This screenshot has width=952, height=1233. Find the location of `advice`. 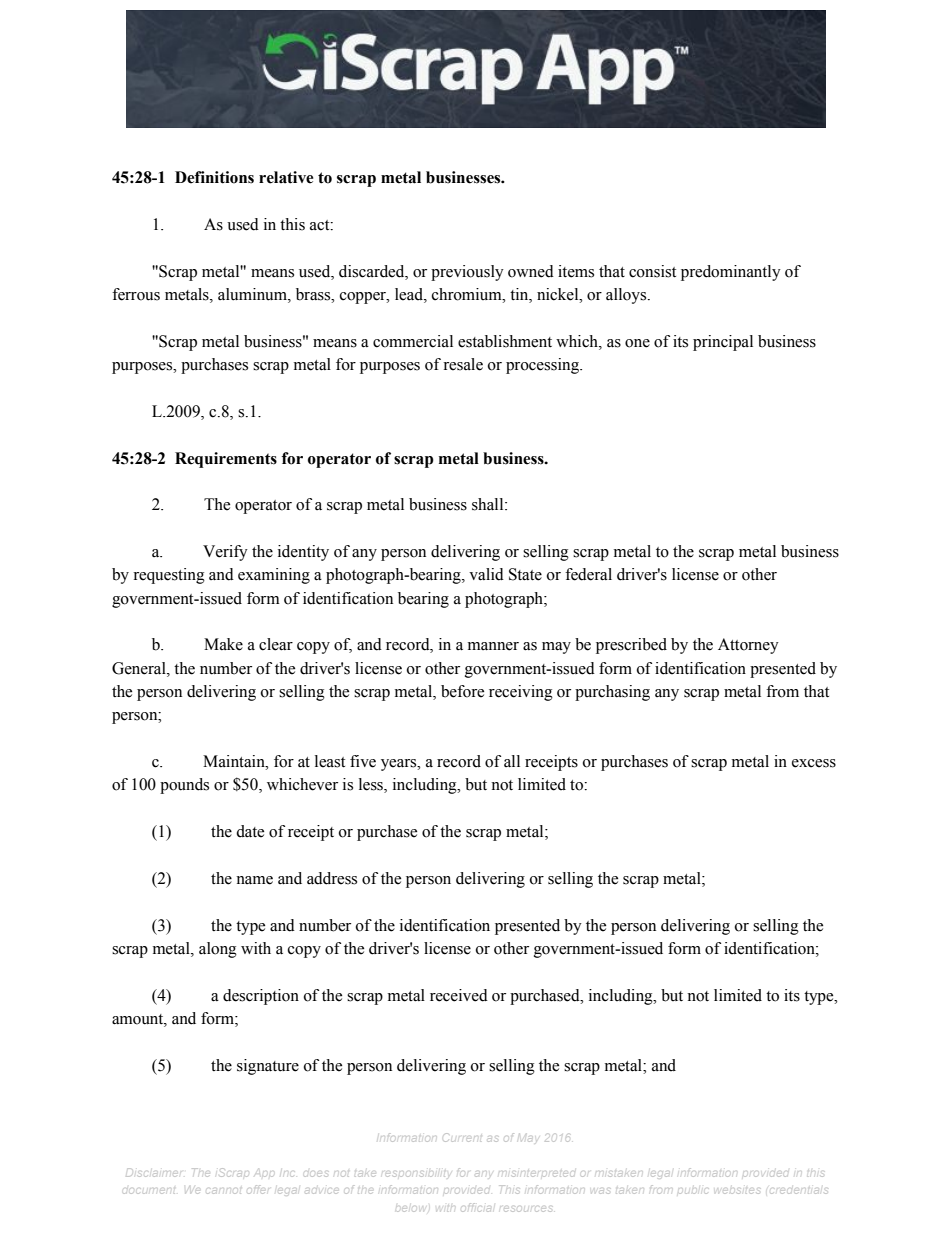

advice is located at coordinates (321, 1191).
